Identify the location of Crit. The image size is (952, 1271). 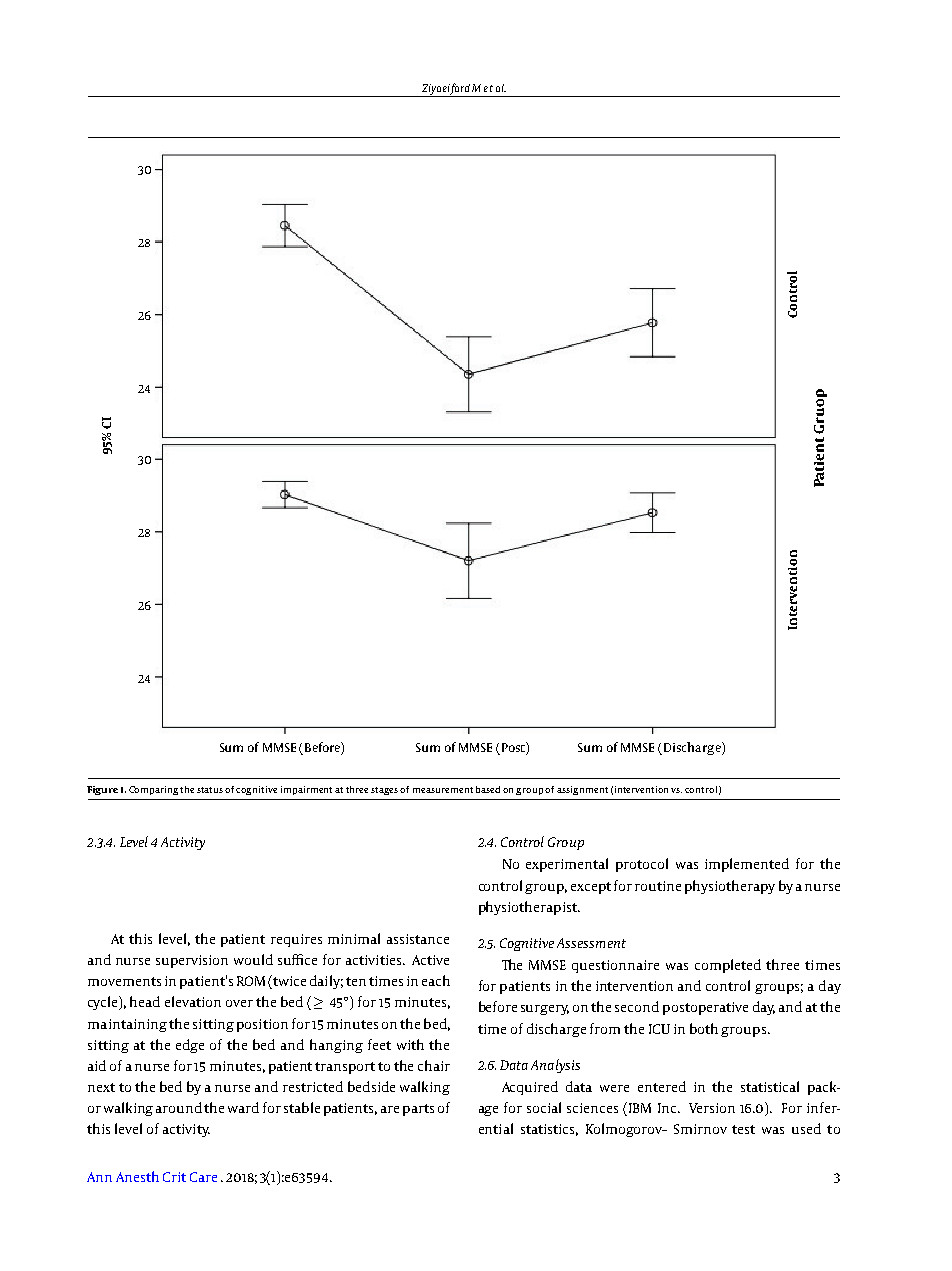
(174, 1177).
